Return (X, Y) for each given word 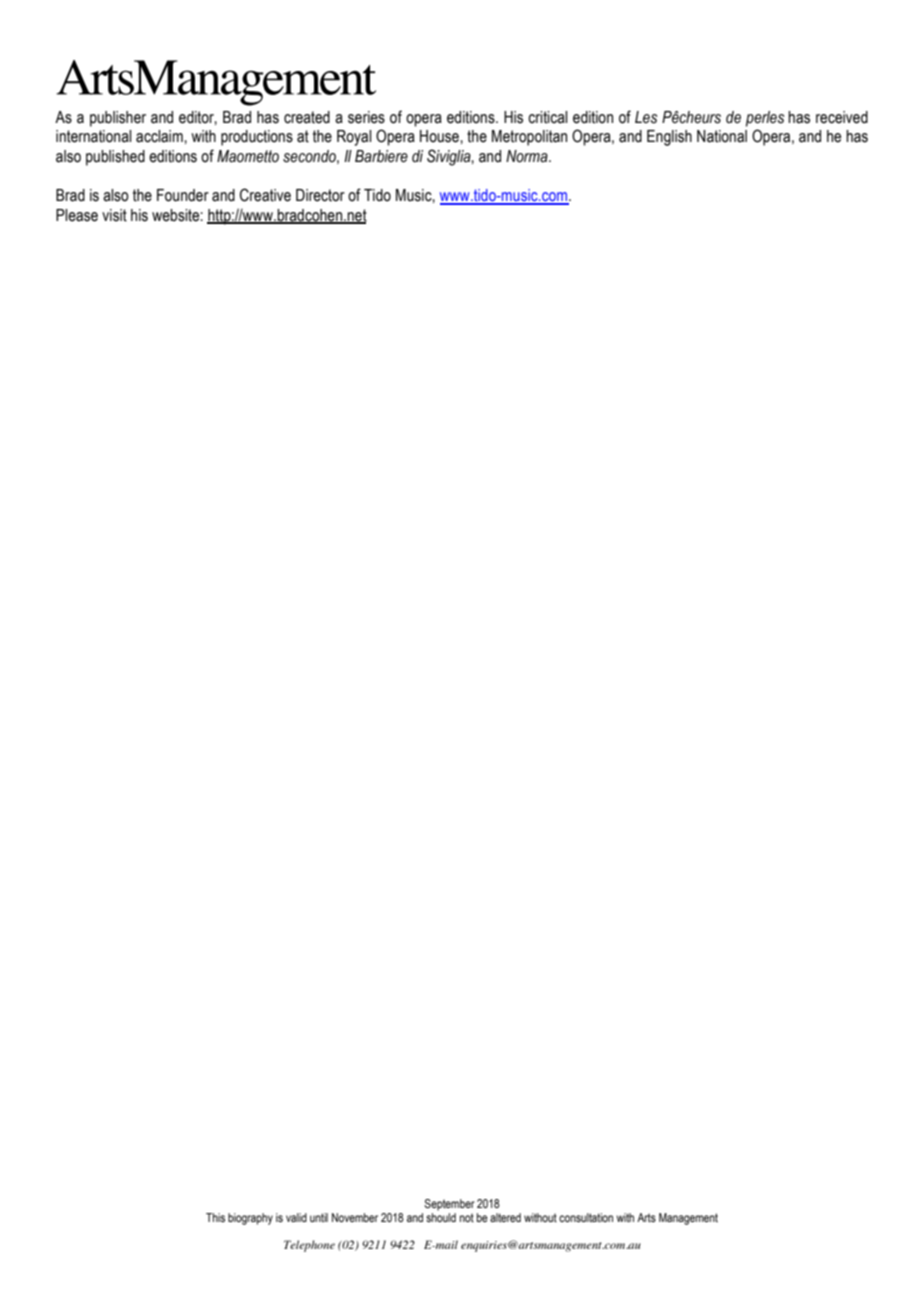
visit (114, 215)
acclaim (160, 136)
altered (505, 1217)
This (215, 1217)
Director (320, 195)
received (842, 117)
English (669, 138)
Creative (265, 195)
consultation (586, 1217)
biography (250, 1219)
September (449, 1205)
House (440, 136)
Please (77, 215)
